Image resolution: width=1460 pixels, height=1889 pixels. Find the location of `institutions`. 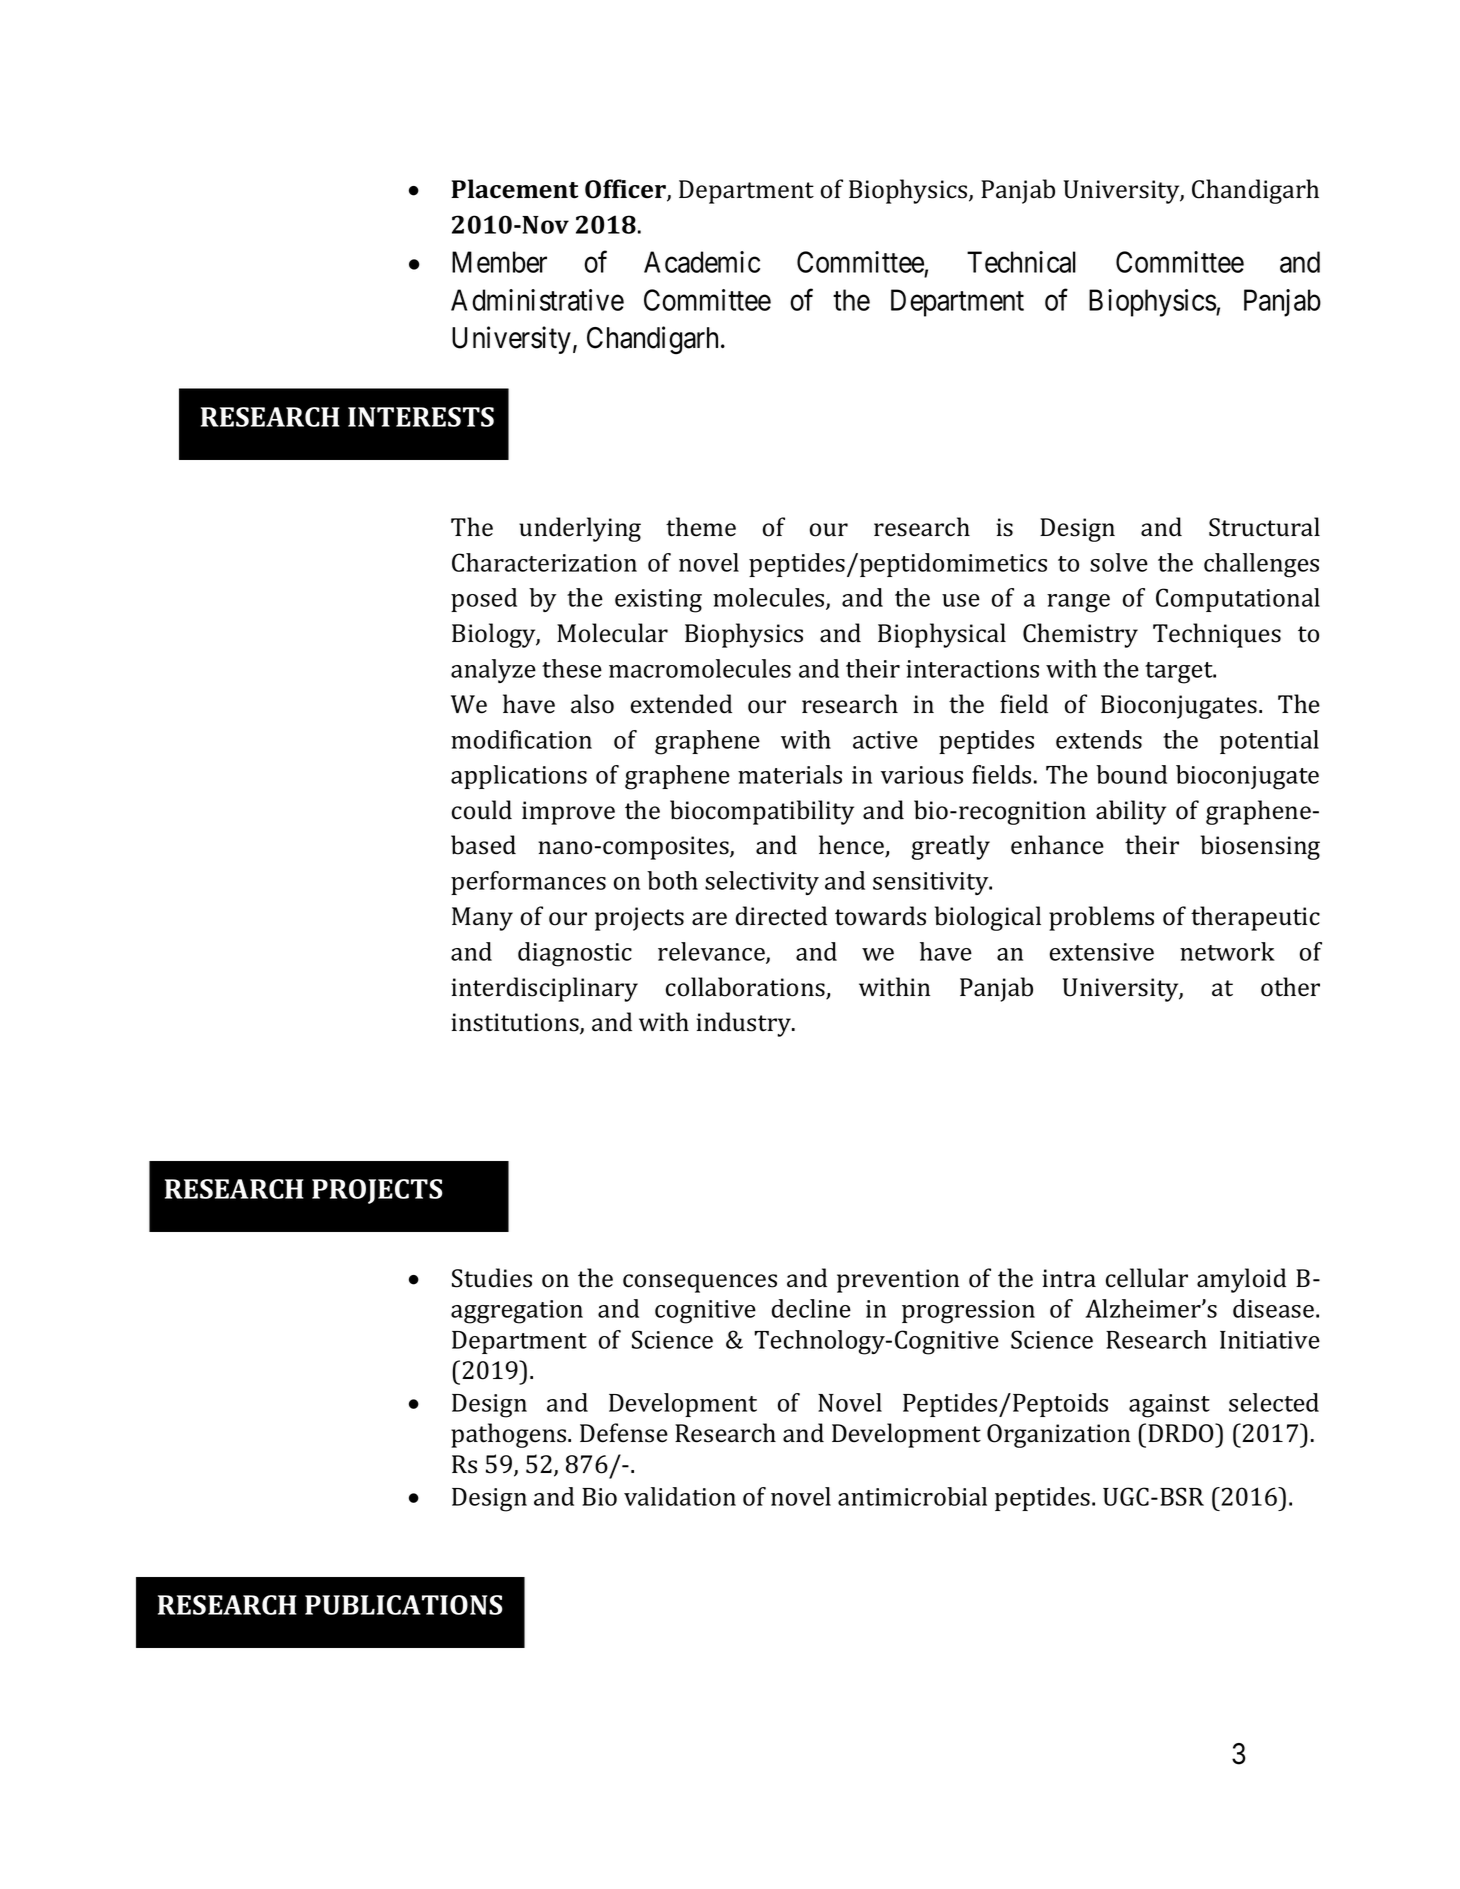

institutions is located at coordinates (516, 1023).
